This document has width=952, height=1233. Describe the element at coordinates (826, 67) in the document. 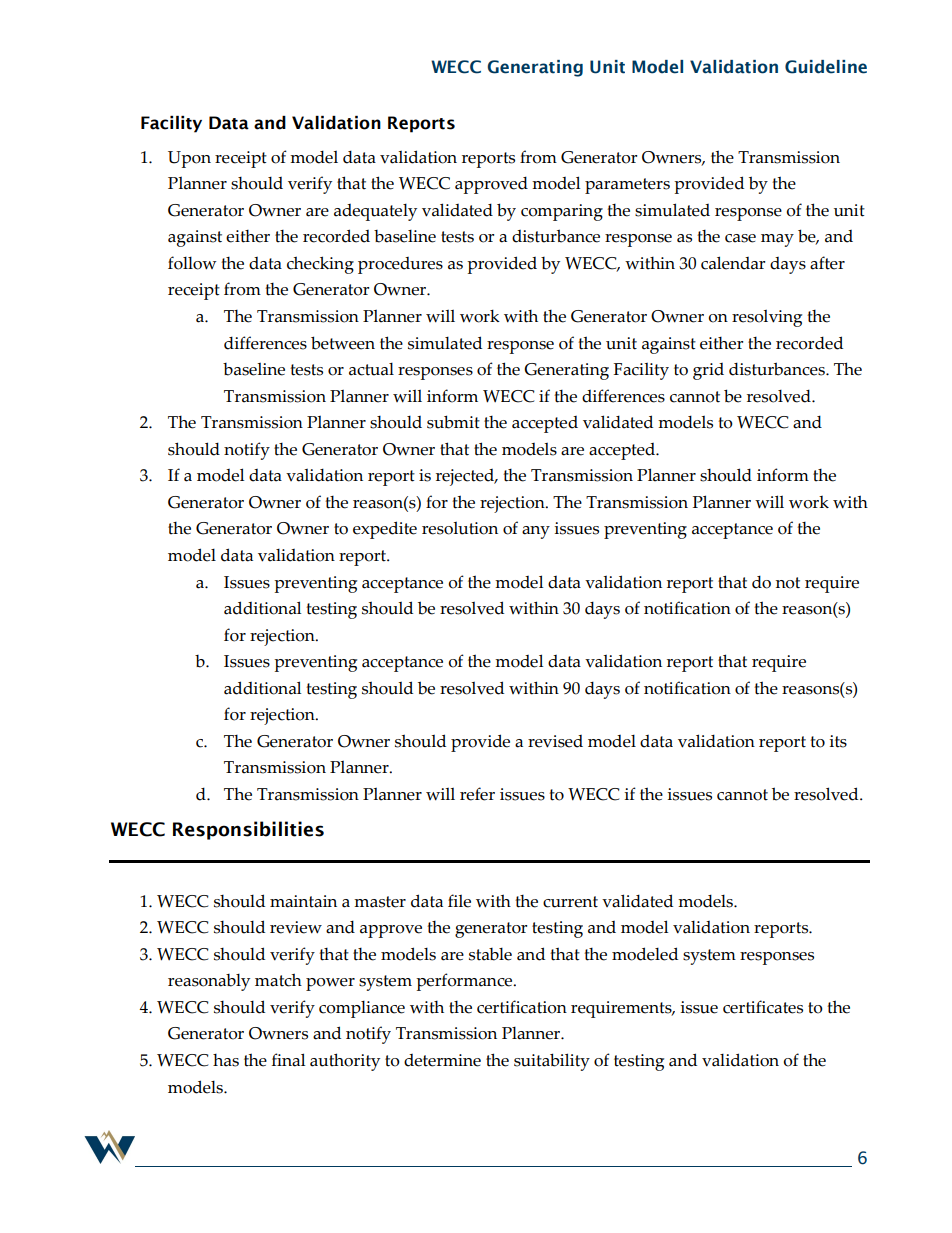

I see `Guideline` at that location.
